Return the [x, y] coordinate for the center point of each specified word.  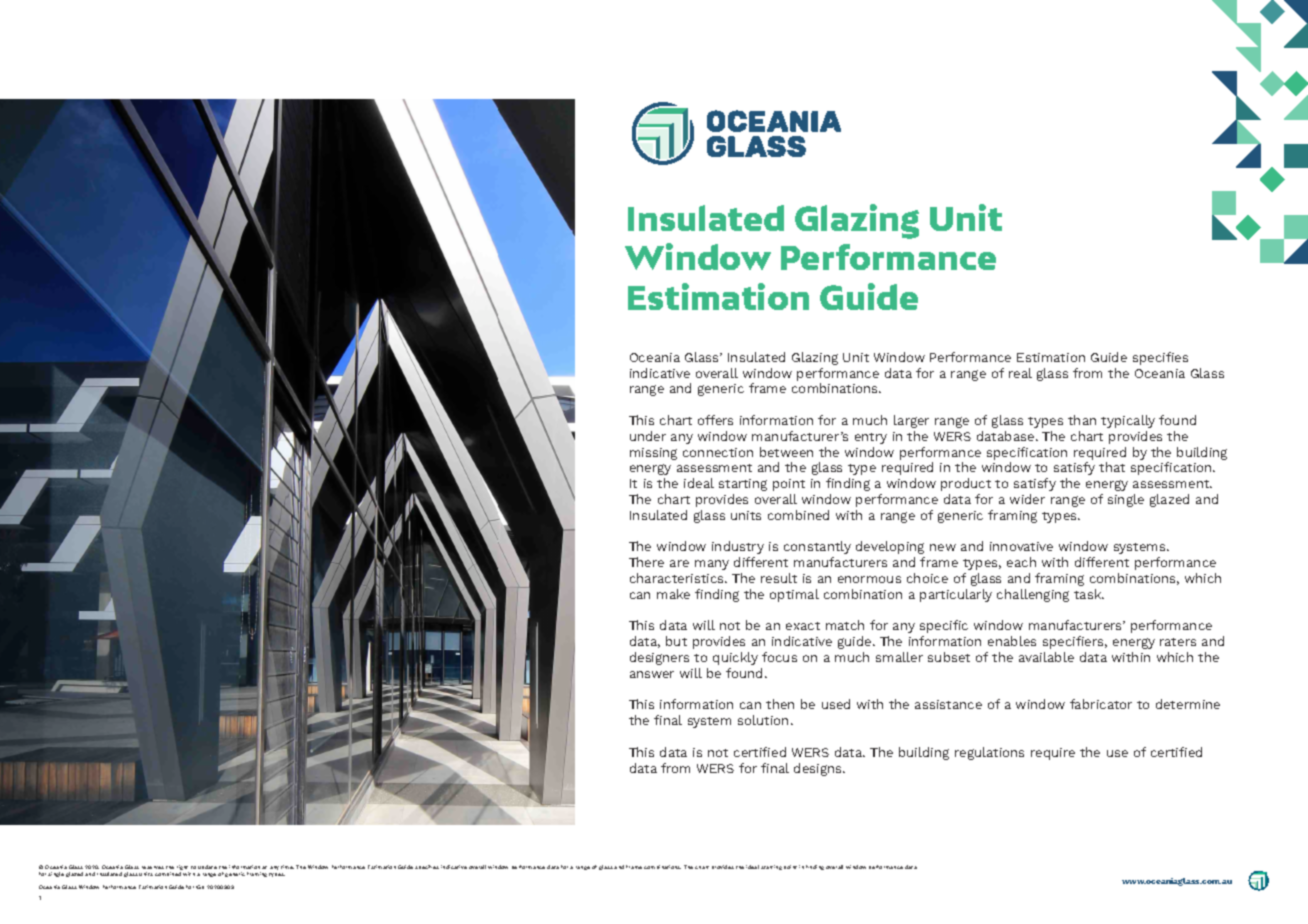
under [648, 436]
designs [819, 769]
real [1020, 373]
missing [653, 454]
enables [1012, 641]
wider [1027, 499]
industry [738, 547]
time [287, 867]
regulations [989, 753]
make [673, 594]
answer [652, 674]
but [676, 641]
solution [763, 720]
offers [715, 420]
